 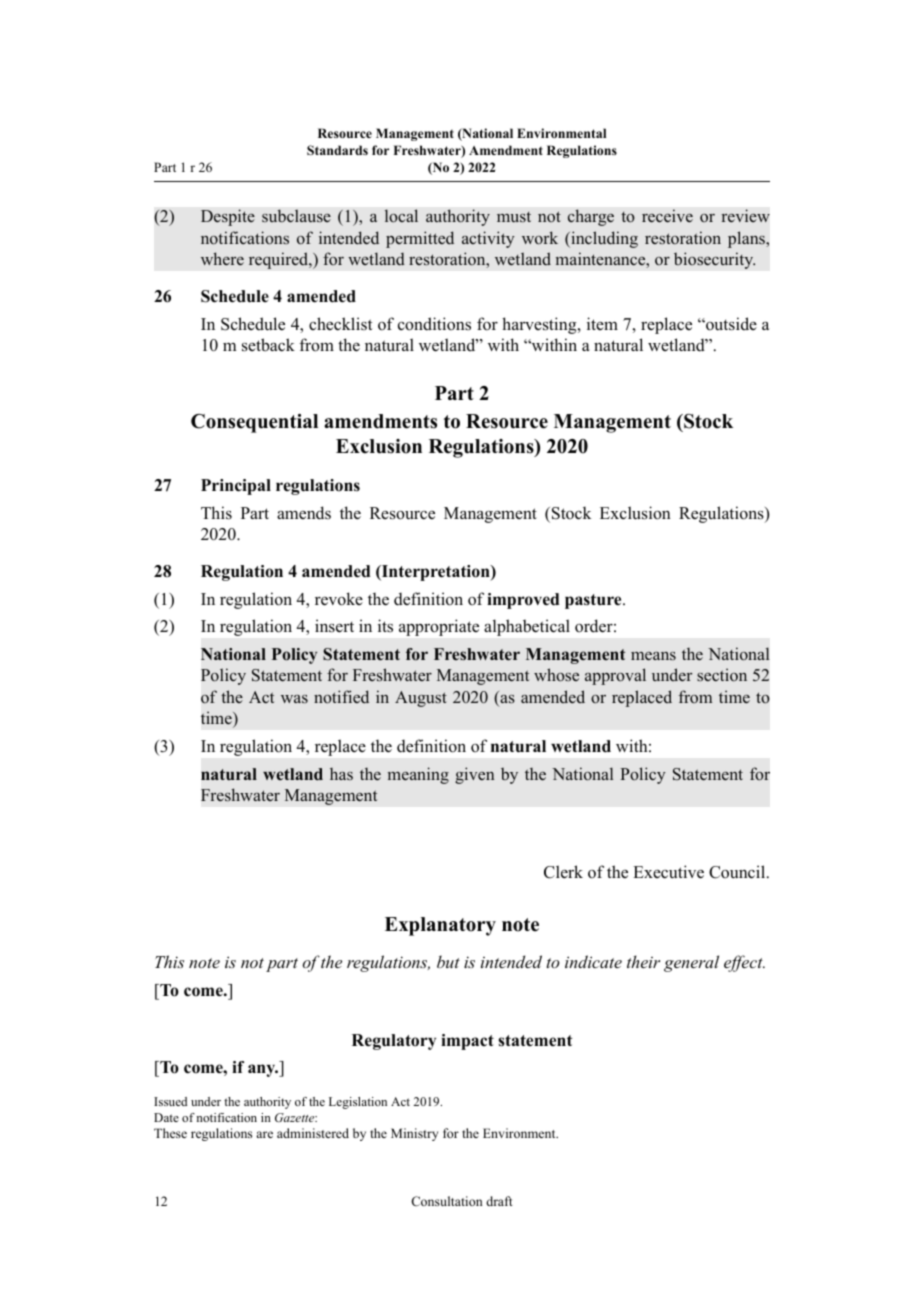 I want to click on conditions, so click(x=434, y=324).
